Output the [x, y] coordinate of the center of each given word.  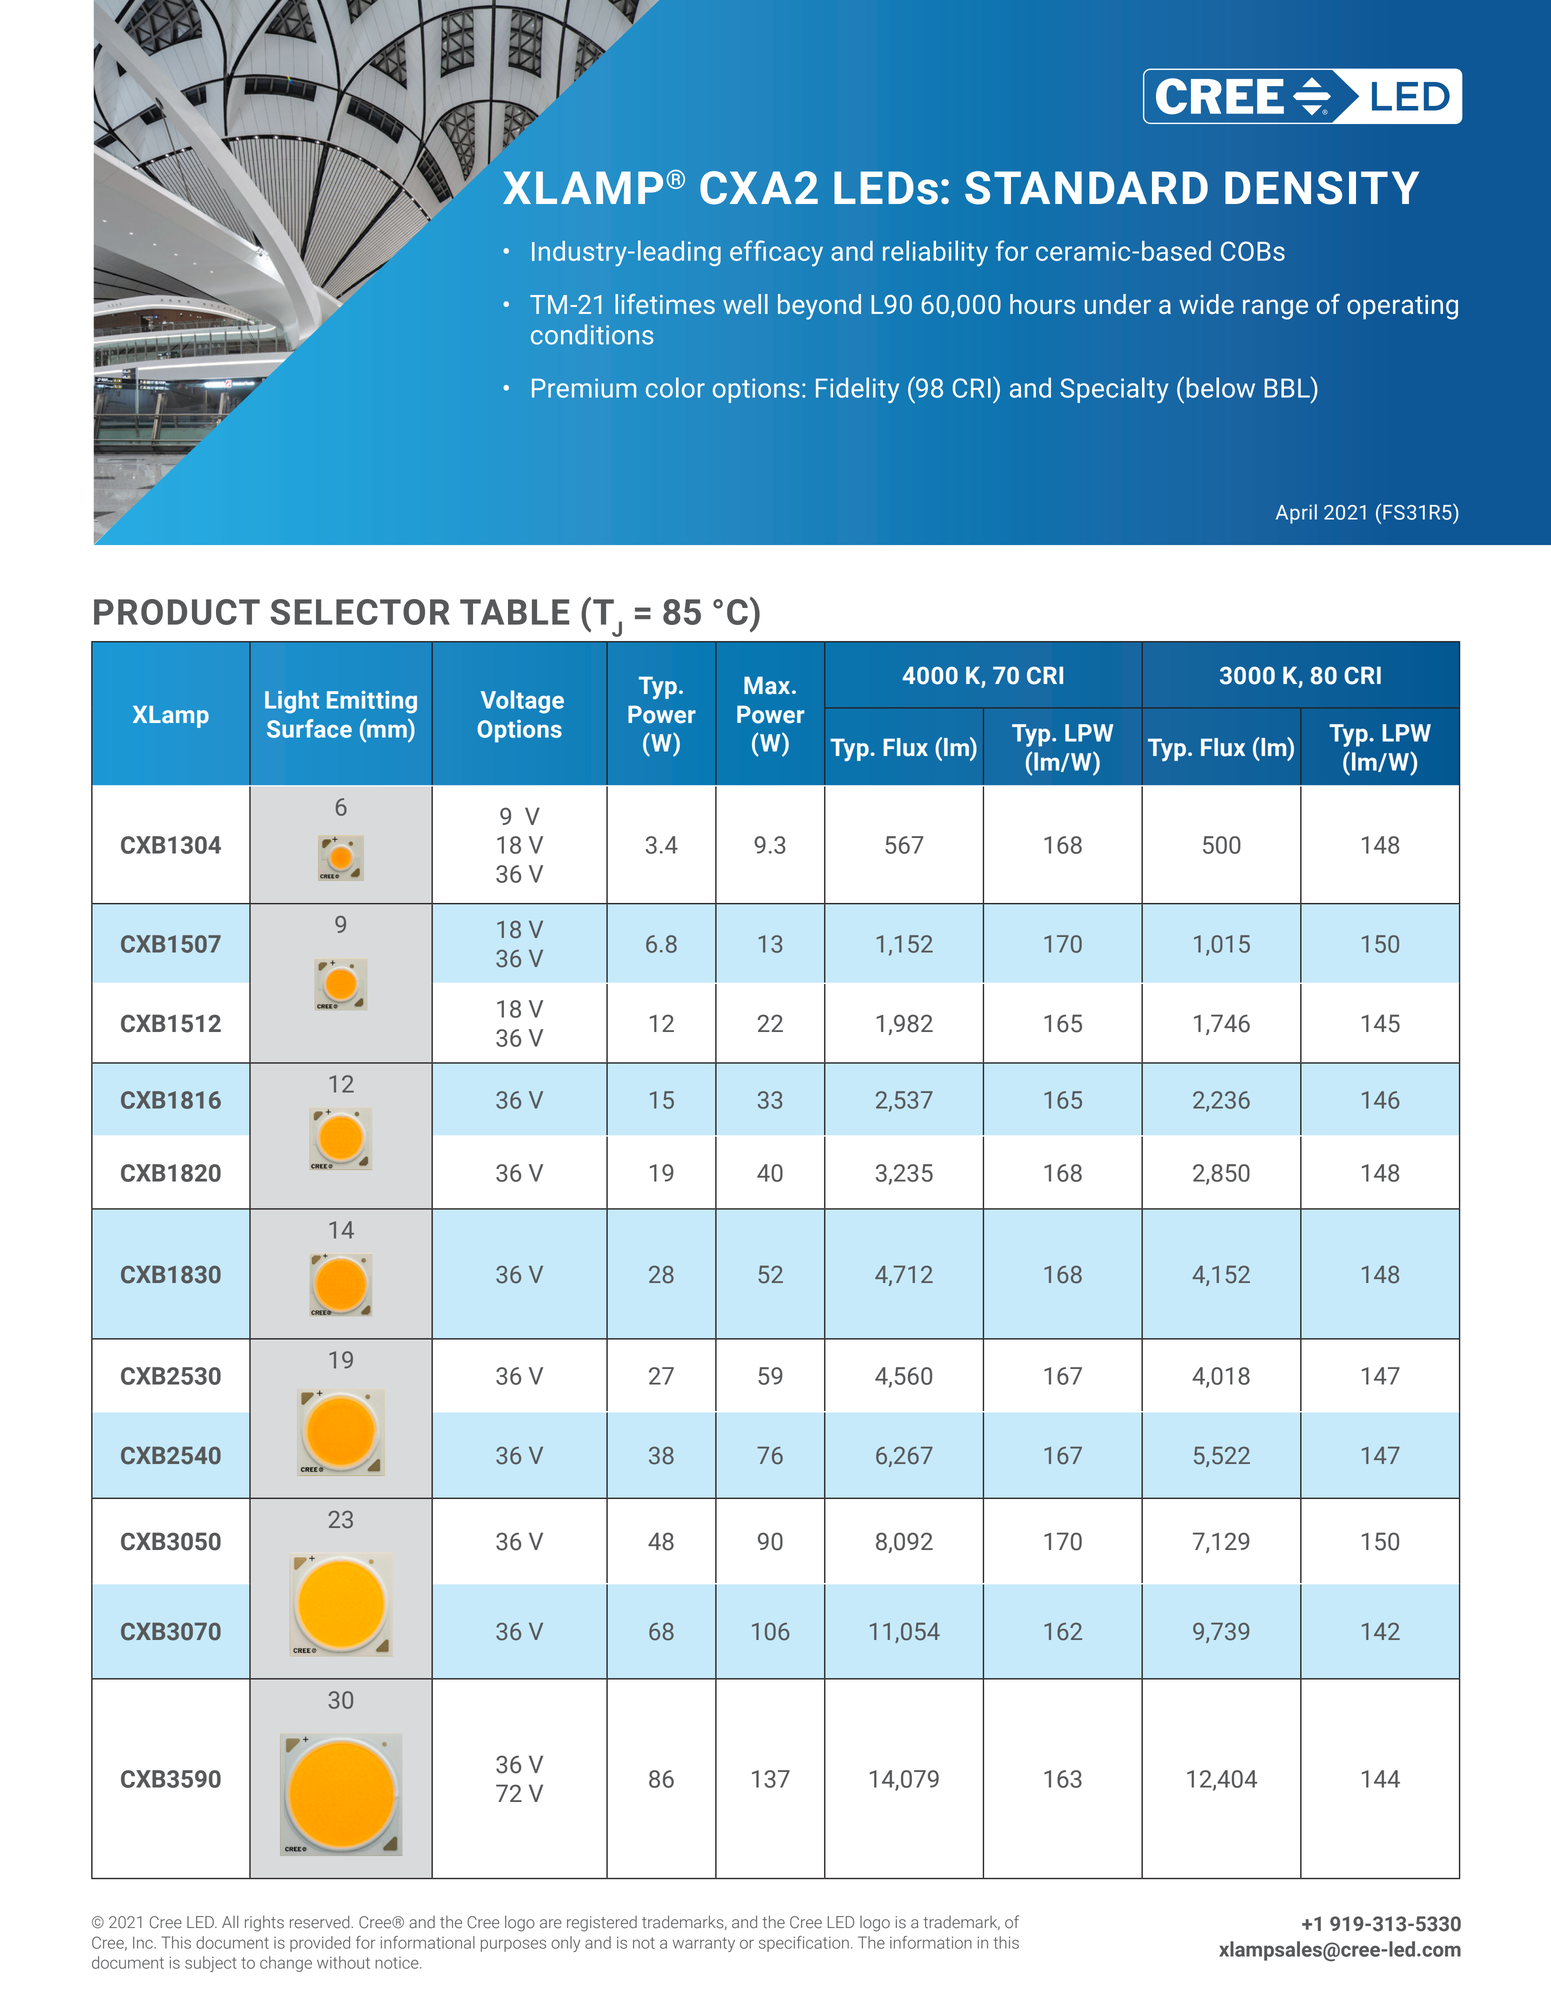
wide [1206, 304]
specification [804, 1944]
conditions [592, 334]
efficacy [776, 253]
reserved [321, 1922]
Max [768, 685]
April [1296, 514]
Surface [309, 728]
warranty [704, 1944]
